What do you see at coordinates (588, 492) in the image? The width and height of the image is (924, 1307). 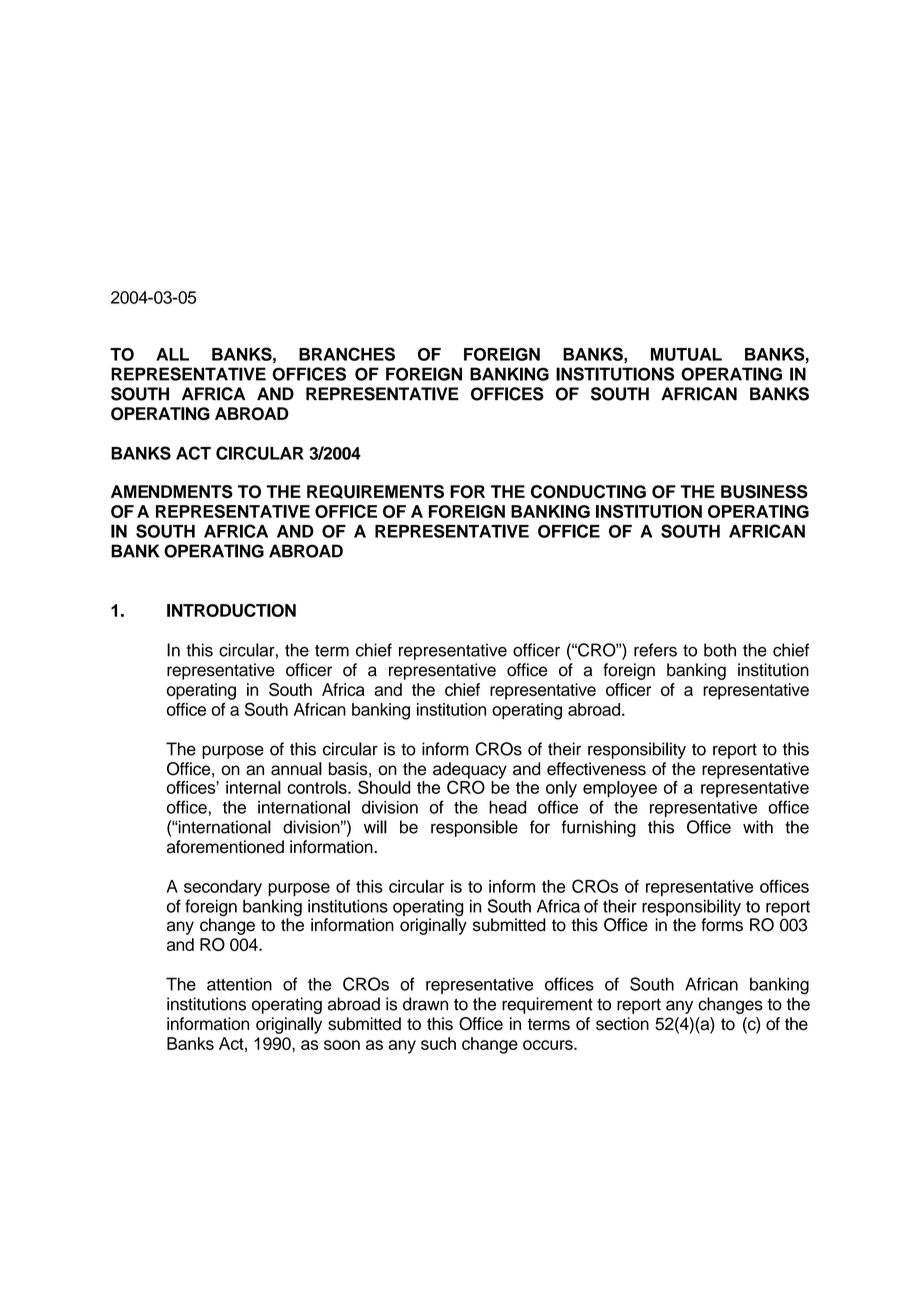 I see `CONDUCTING` at bounding box center [588, 492].
